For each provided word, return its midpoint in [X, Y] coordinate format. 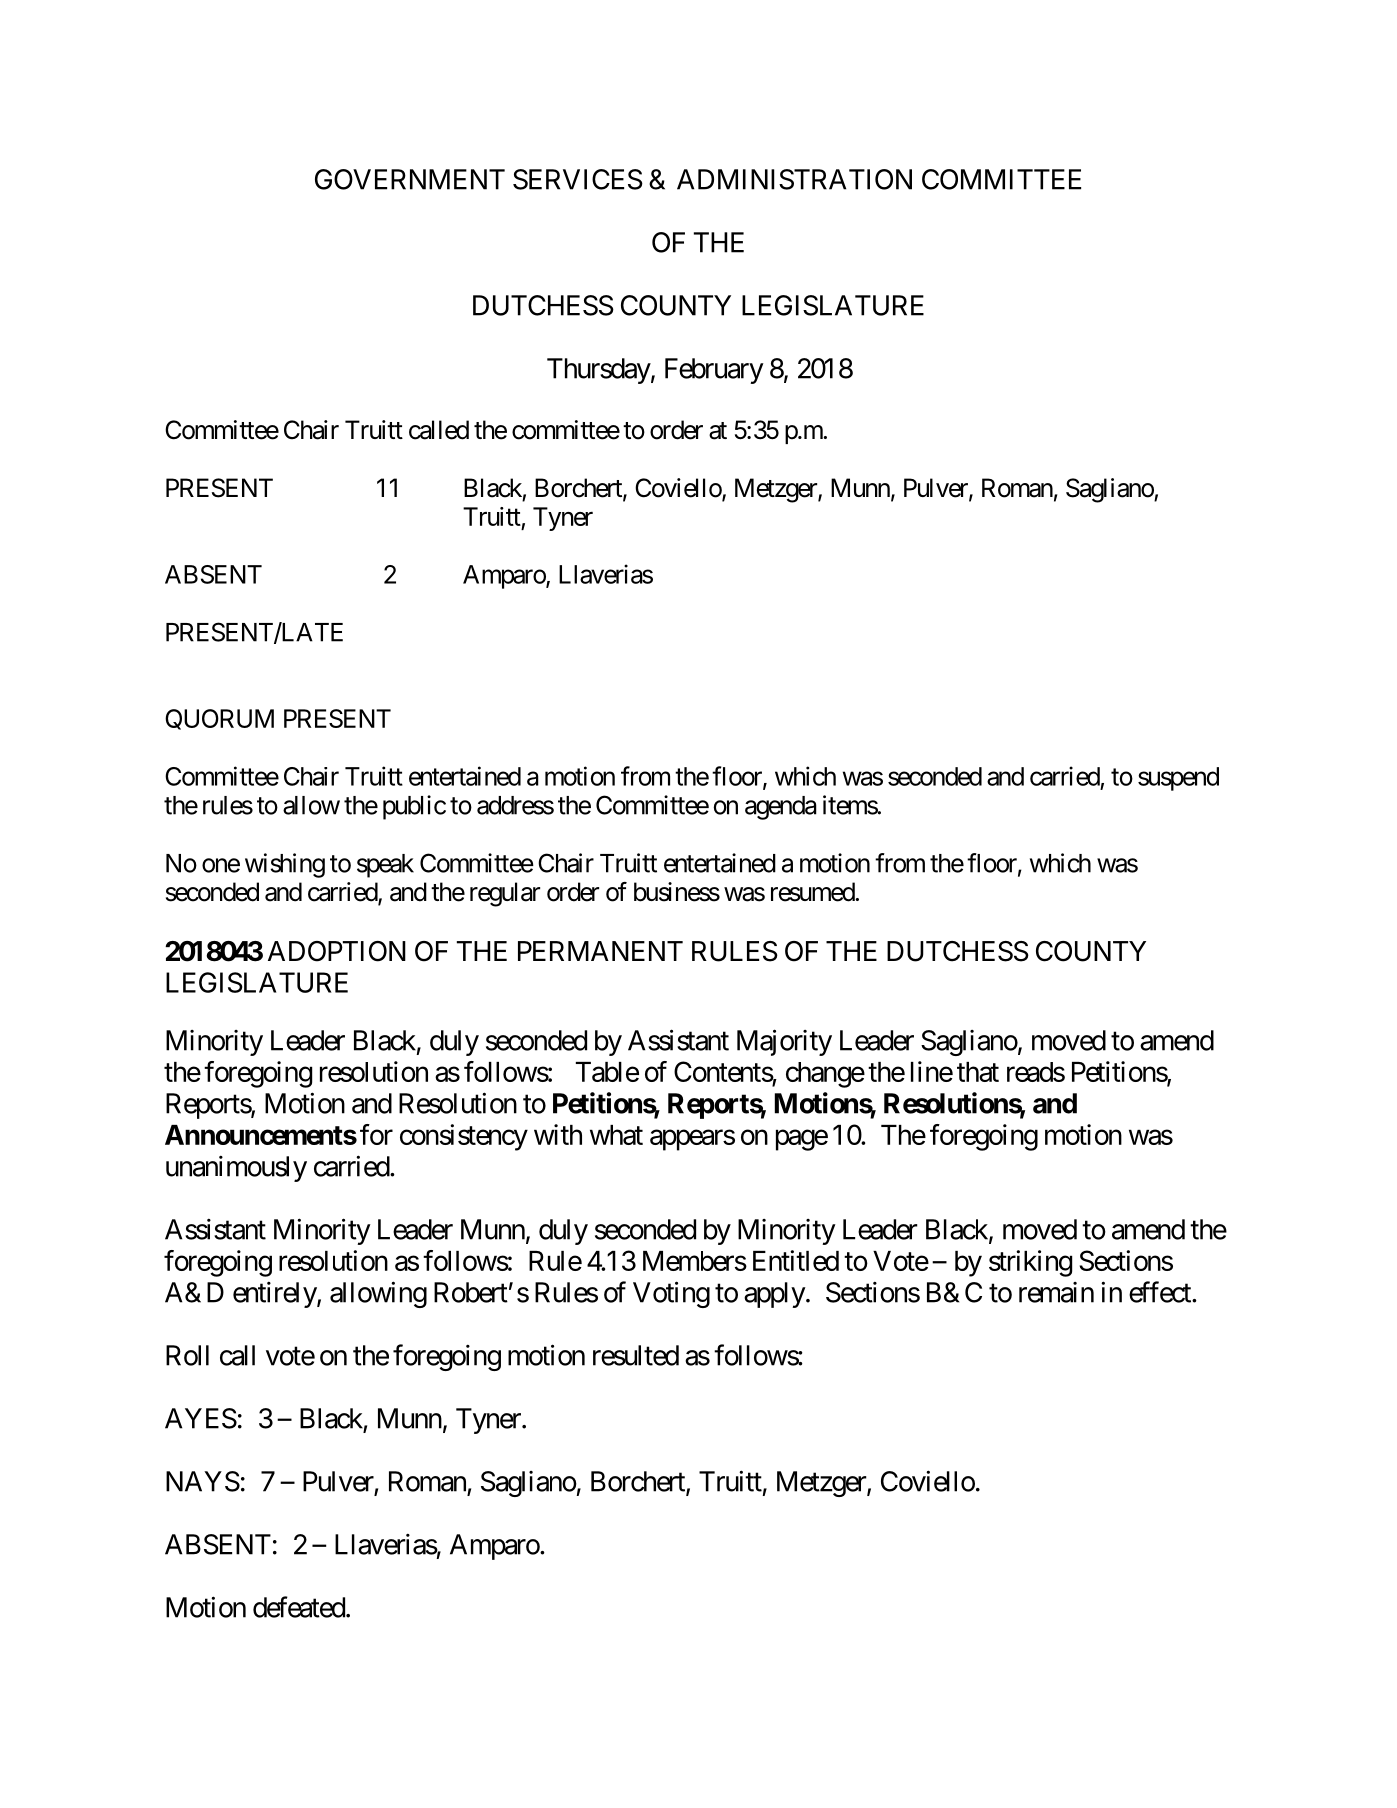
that [978, 1072]
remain [1056, 1292]
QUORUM [219, 719]
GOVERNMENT [410, 179]
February [714, 371]
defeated [300, 1607]
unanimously [236, 1169]
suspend [1178, 779]
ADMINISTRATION [794, 179]
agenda [781, 808]
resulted [636, 1355]
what [616, 1135]
